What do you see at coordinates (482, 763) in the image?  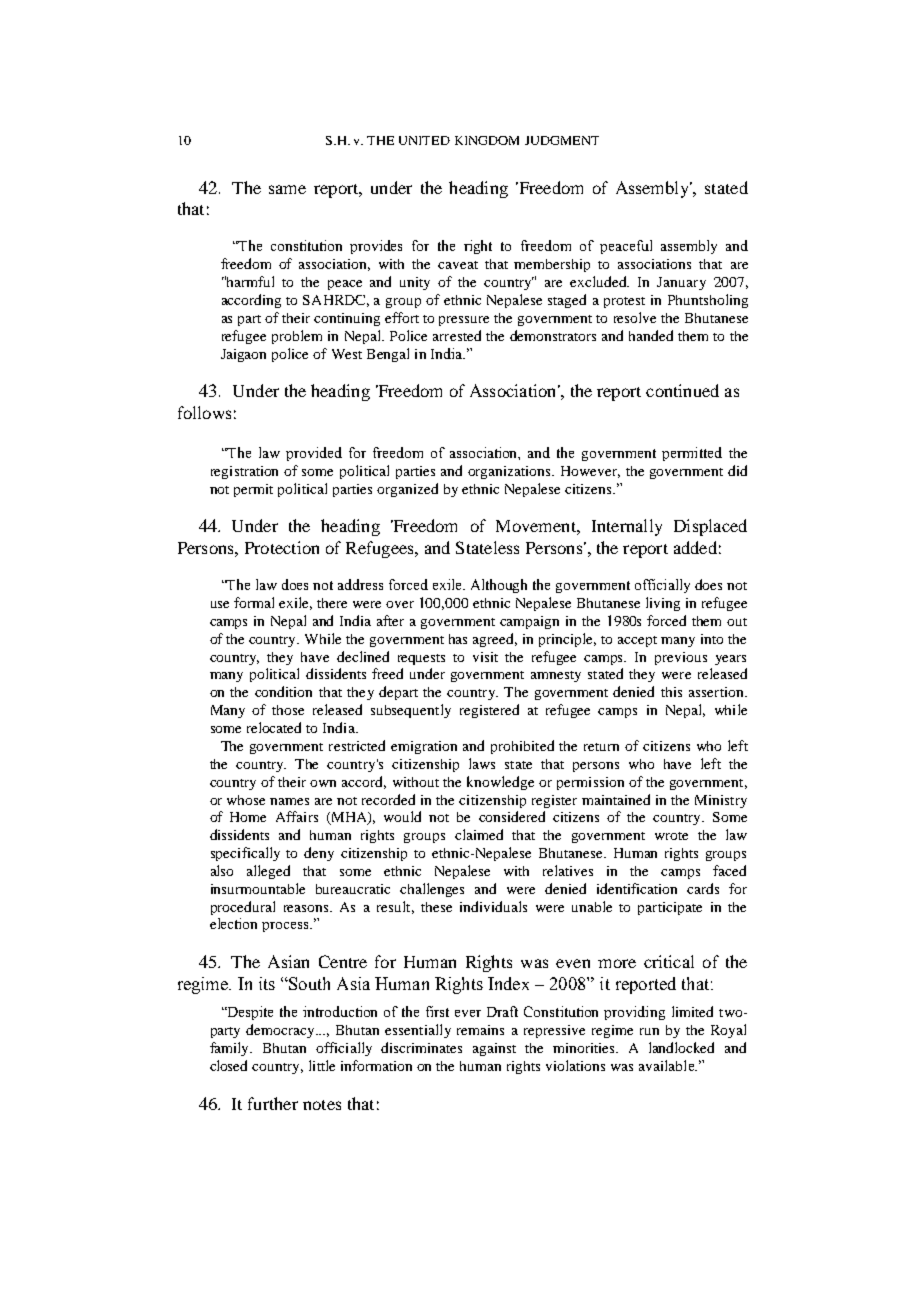 I see `laws` at bounding box center [482, 763].
